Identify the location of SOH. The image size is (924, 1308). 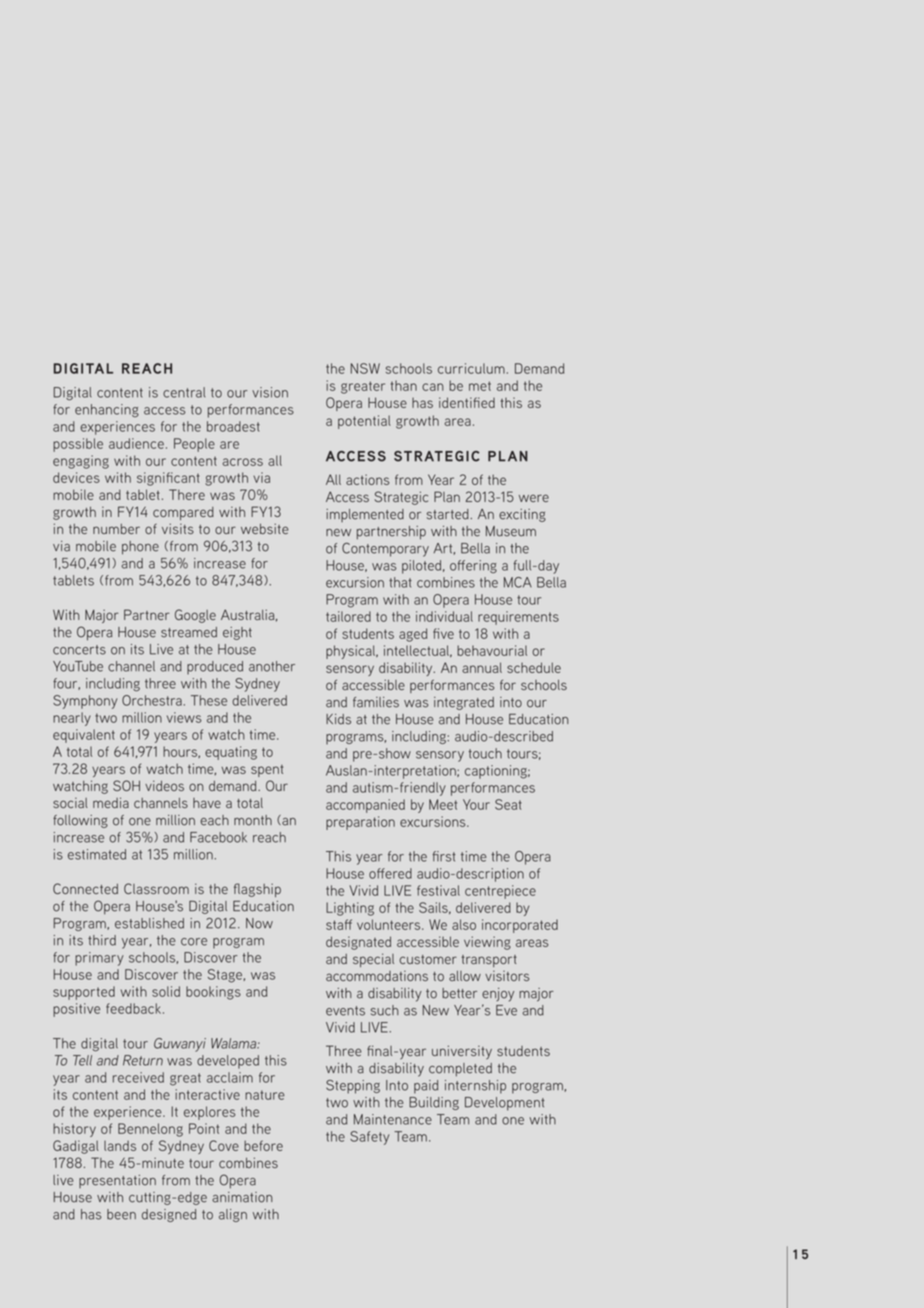
(126, 785).
